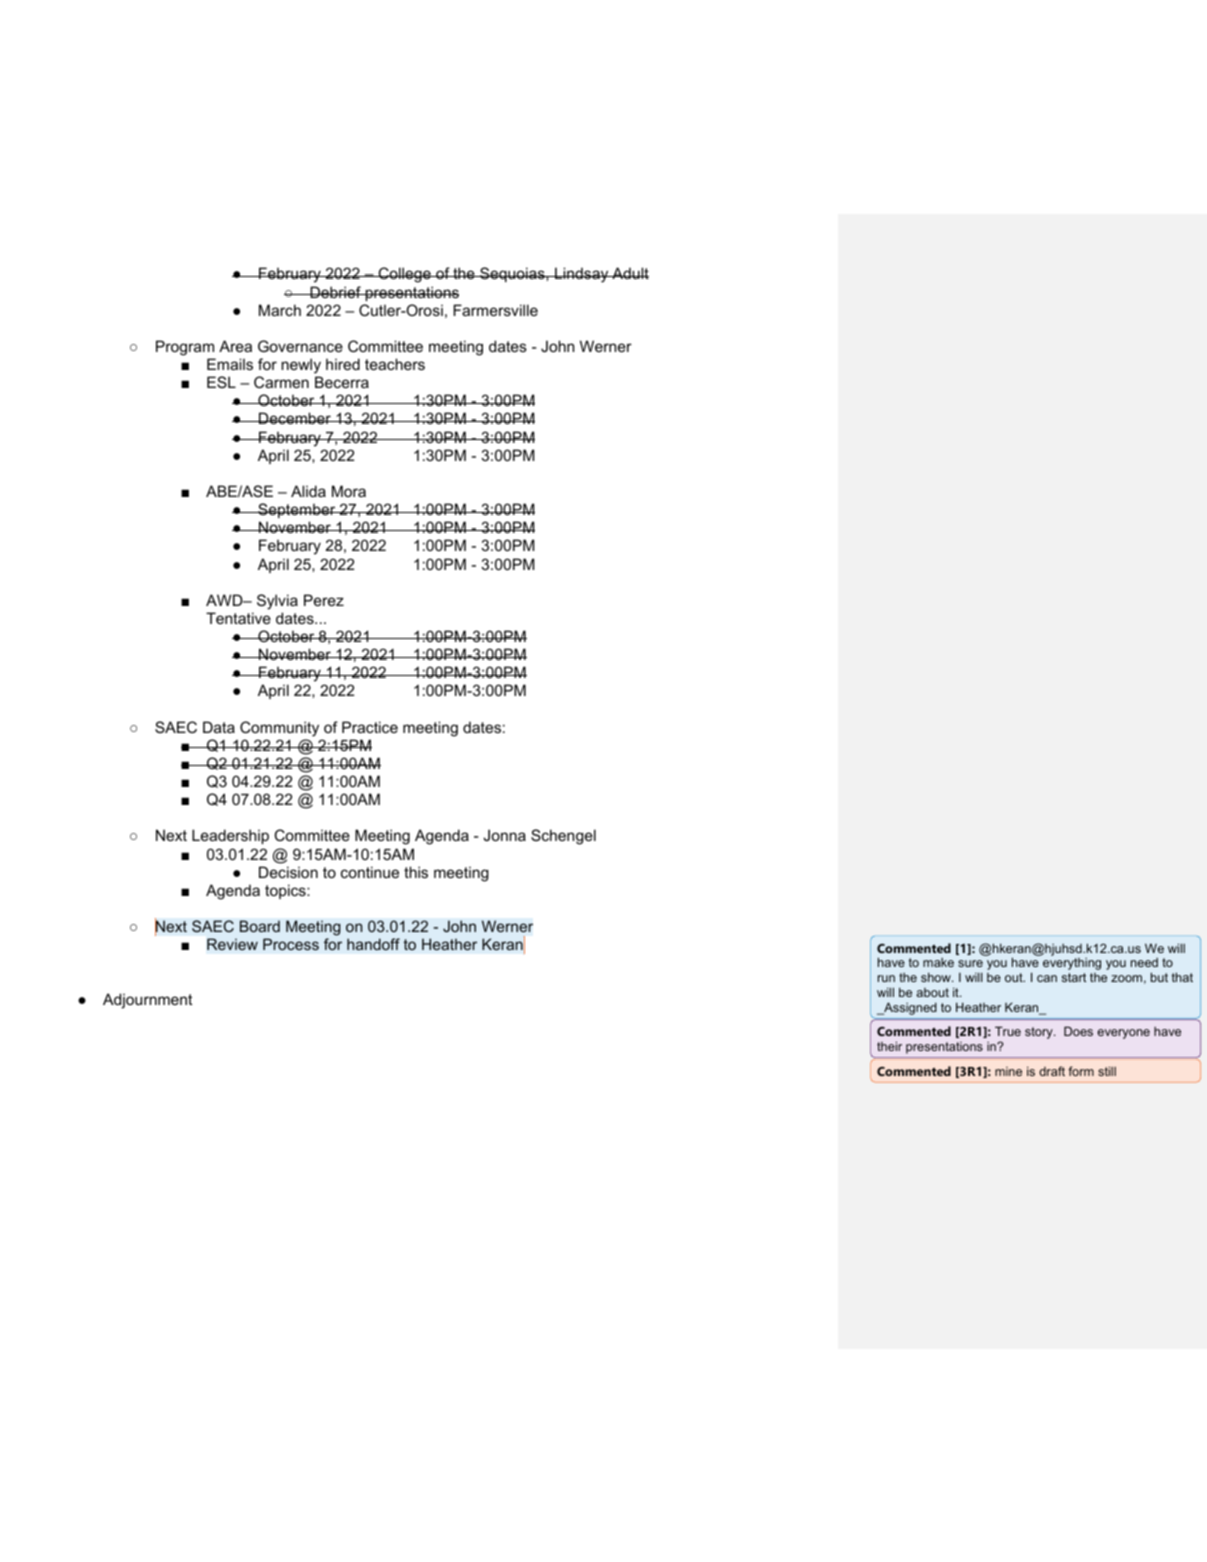 The height and width of the page is (1562, 1207). What do you see at coordinates (1040, 1033) in the page?
I see `story` at bounding box center [1040, 1033].
